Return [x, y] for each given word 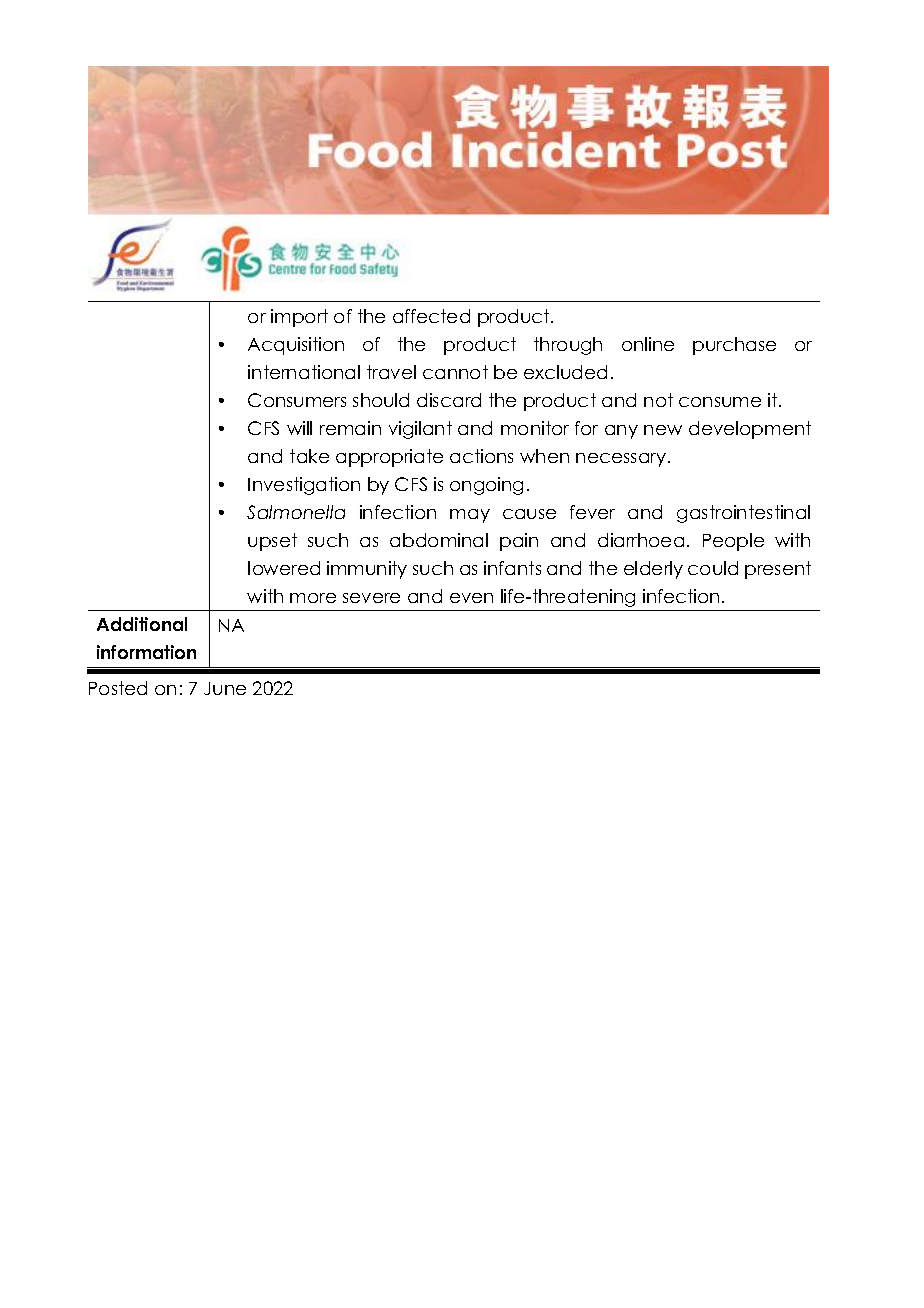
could [713, 568]
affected [431, 316]
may [470, 516]
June [225, 688]
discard [449, 400]
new [663, 430]
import [299, 318]
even [471, 598]
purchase [734, 346]
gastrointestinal [743, 514]
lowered [284, 568]
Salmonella [296, 512]
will [299, 428]
